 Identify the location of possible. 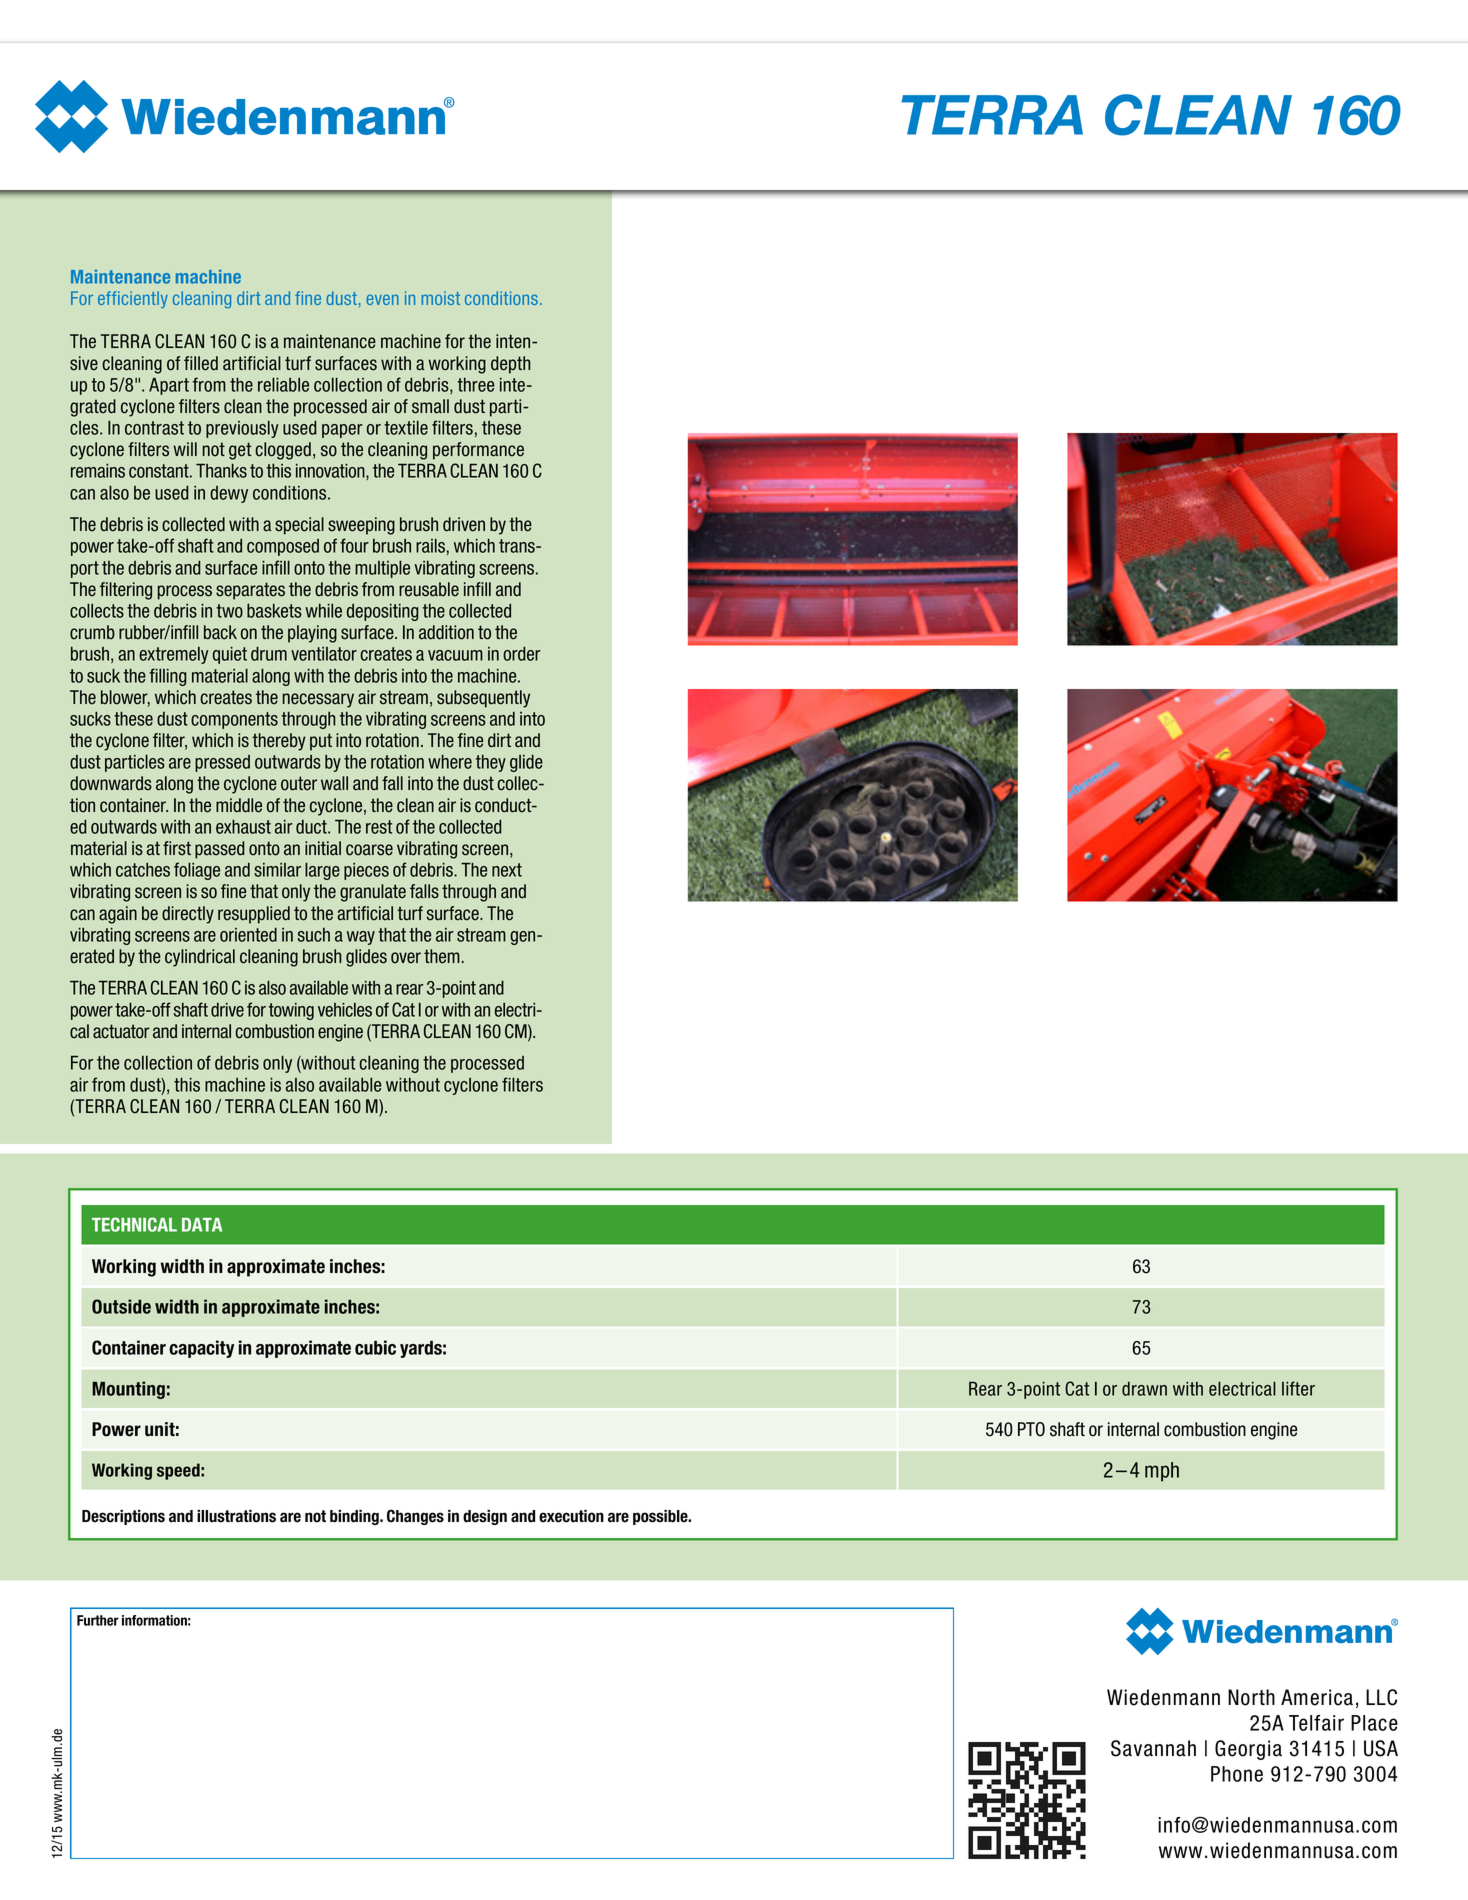
(661, 1517).
